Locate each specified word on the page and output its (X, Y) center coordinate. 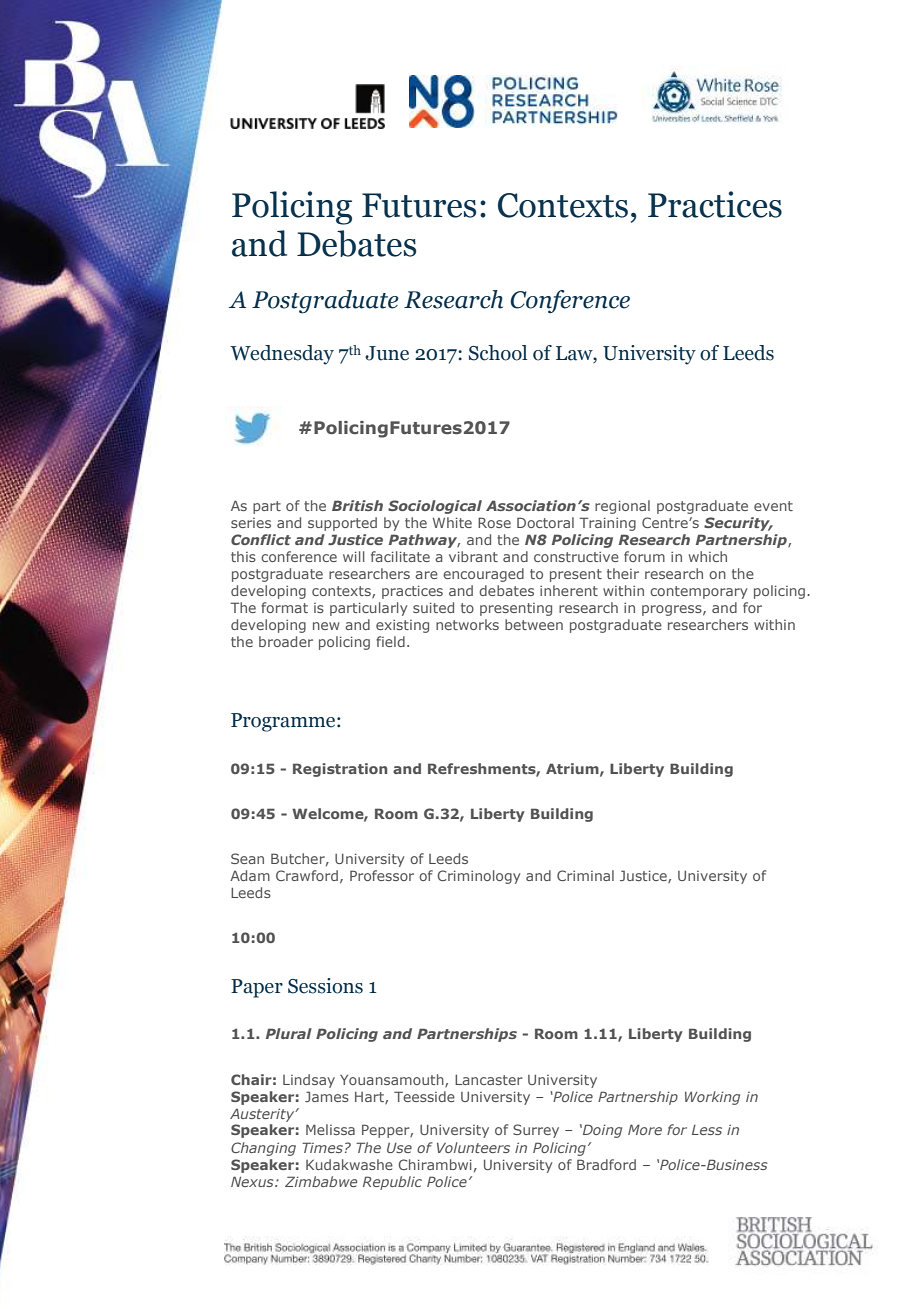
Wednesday (282, 355)
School (498, 353)
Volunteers (473, 1147)
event (773, 506)
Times (322, 1147)
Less (707, 1130)
